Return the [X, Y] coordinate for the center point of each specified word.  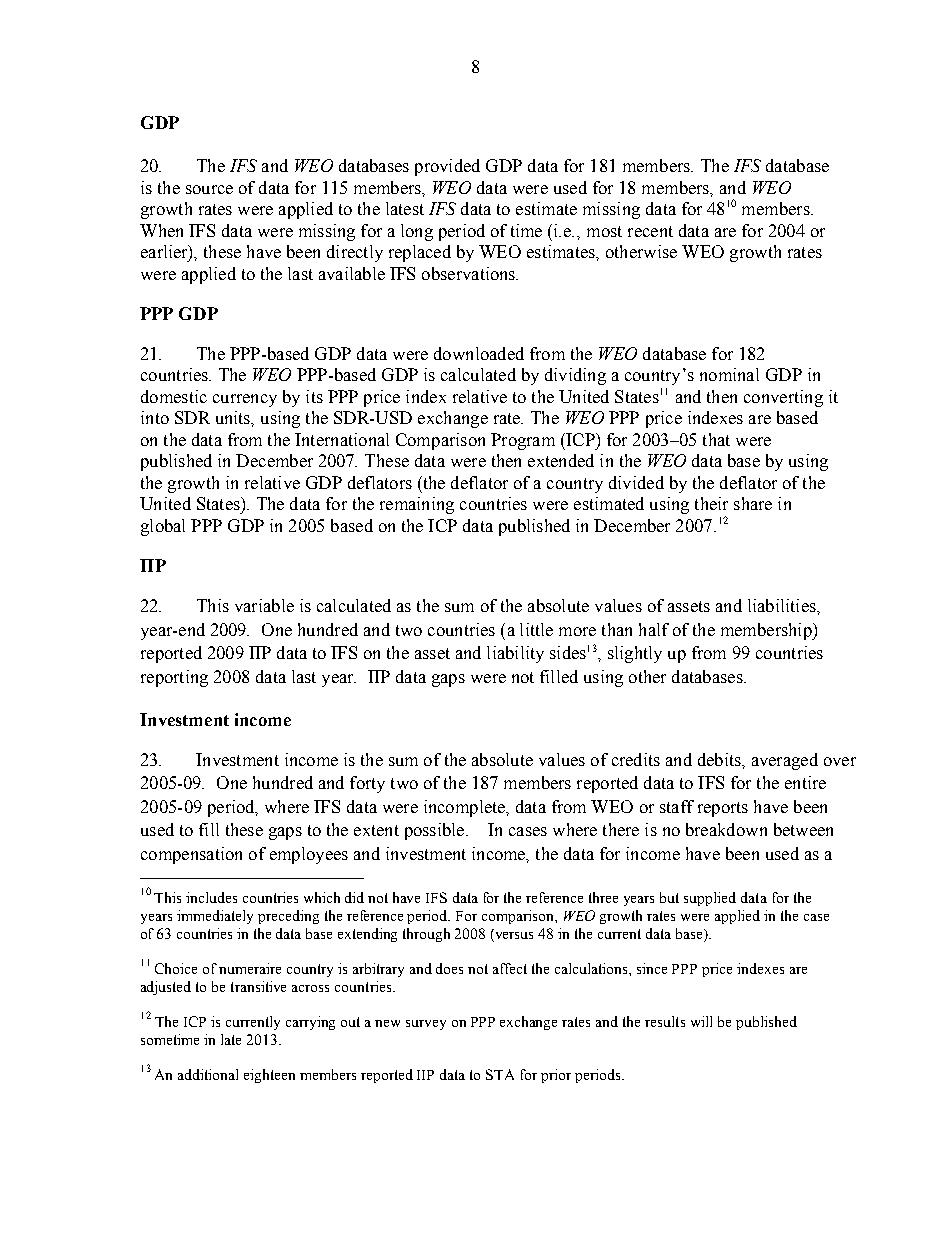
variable [264, 605]
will [701, 1021]
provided [447, 167]
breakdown [726, 829]
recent [650, 231]
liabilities [783, 605]
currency [245, 400]
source [209, 189]
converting [783, 398]
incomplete [465, 808]
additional [208, 1074]
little [536, 629]
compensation [191, 855]
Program [523, 441]
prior [556, 1076]
